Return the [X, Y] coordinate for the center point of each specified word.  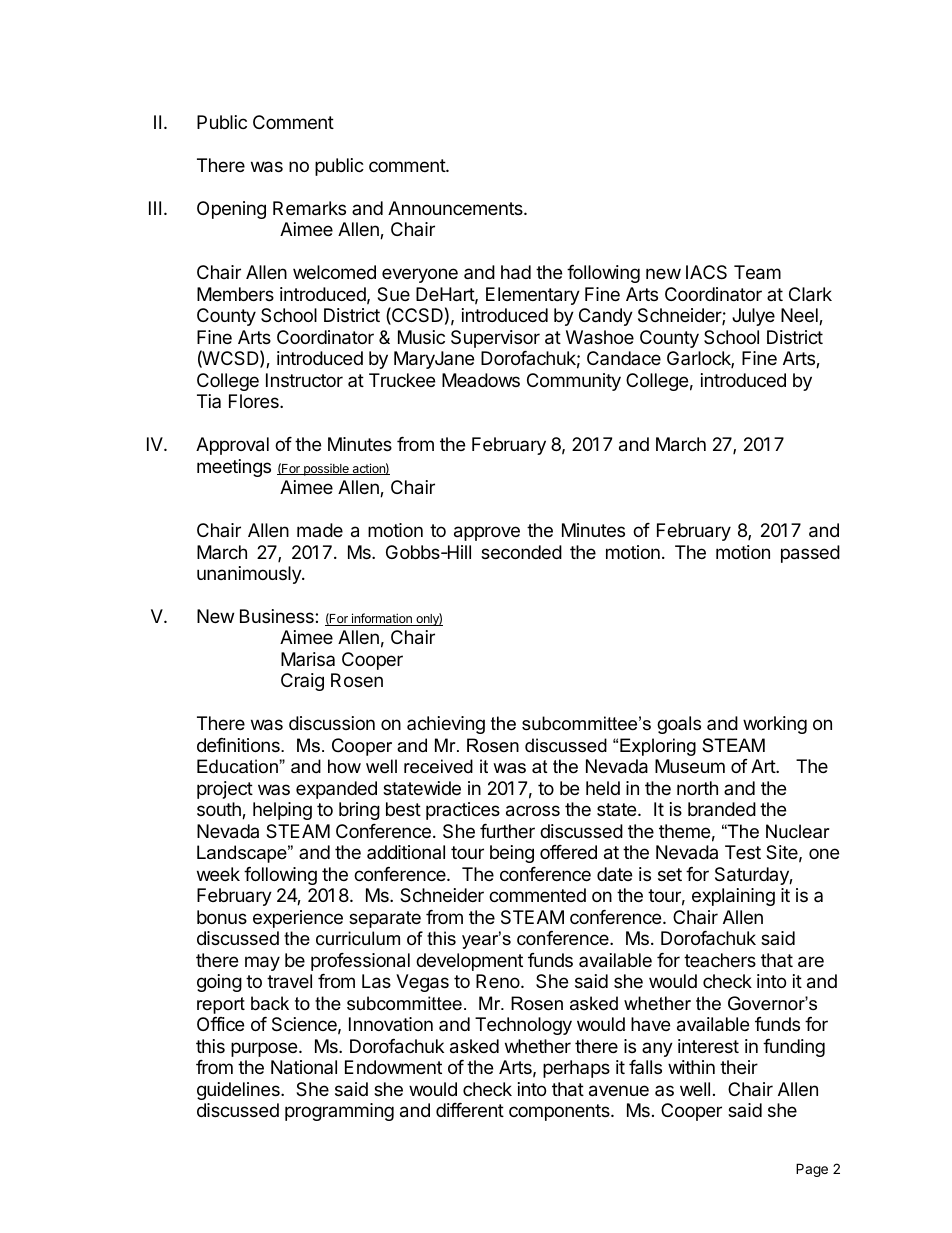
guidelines [239, 1091]
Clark [810, 294]
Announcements [456, 208]
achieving [446, 725]
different [470, 1110]
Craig [302, 682]
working [775, 725]
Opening [231, 210]
